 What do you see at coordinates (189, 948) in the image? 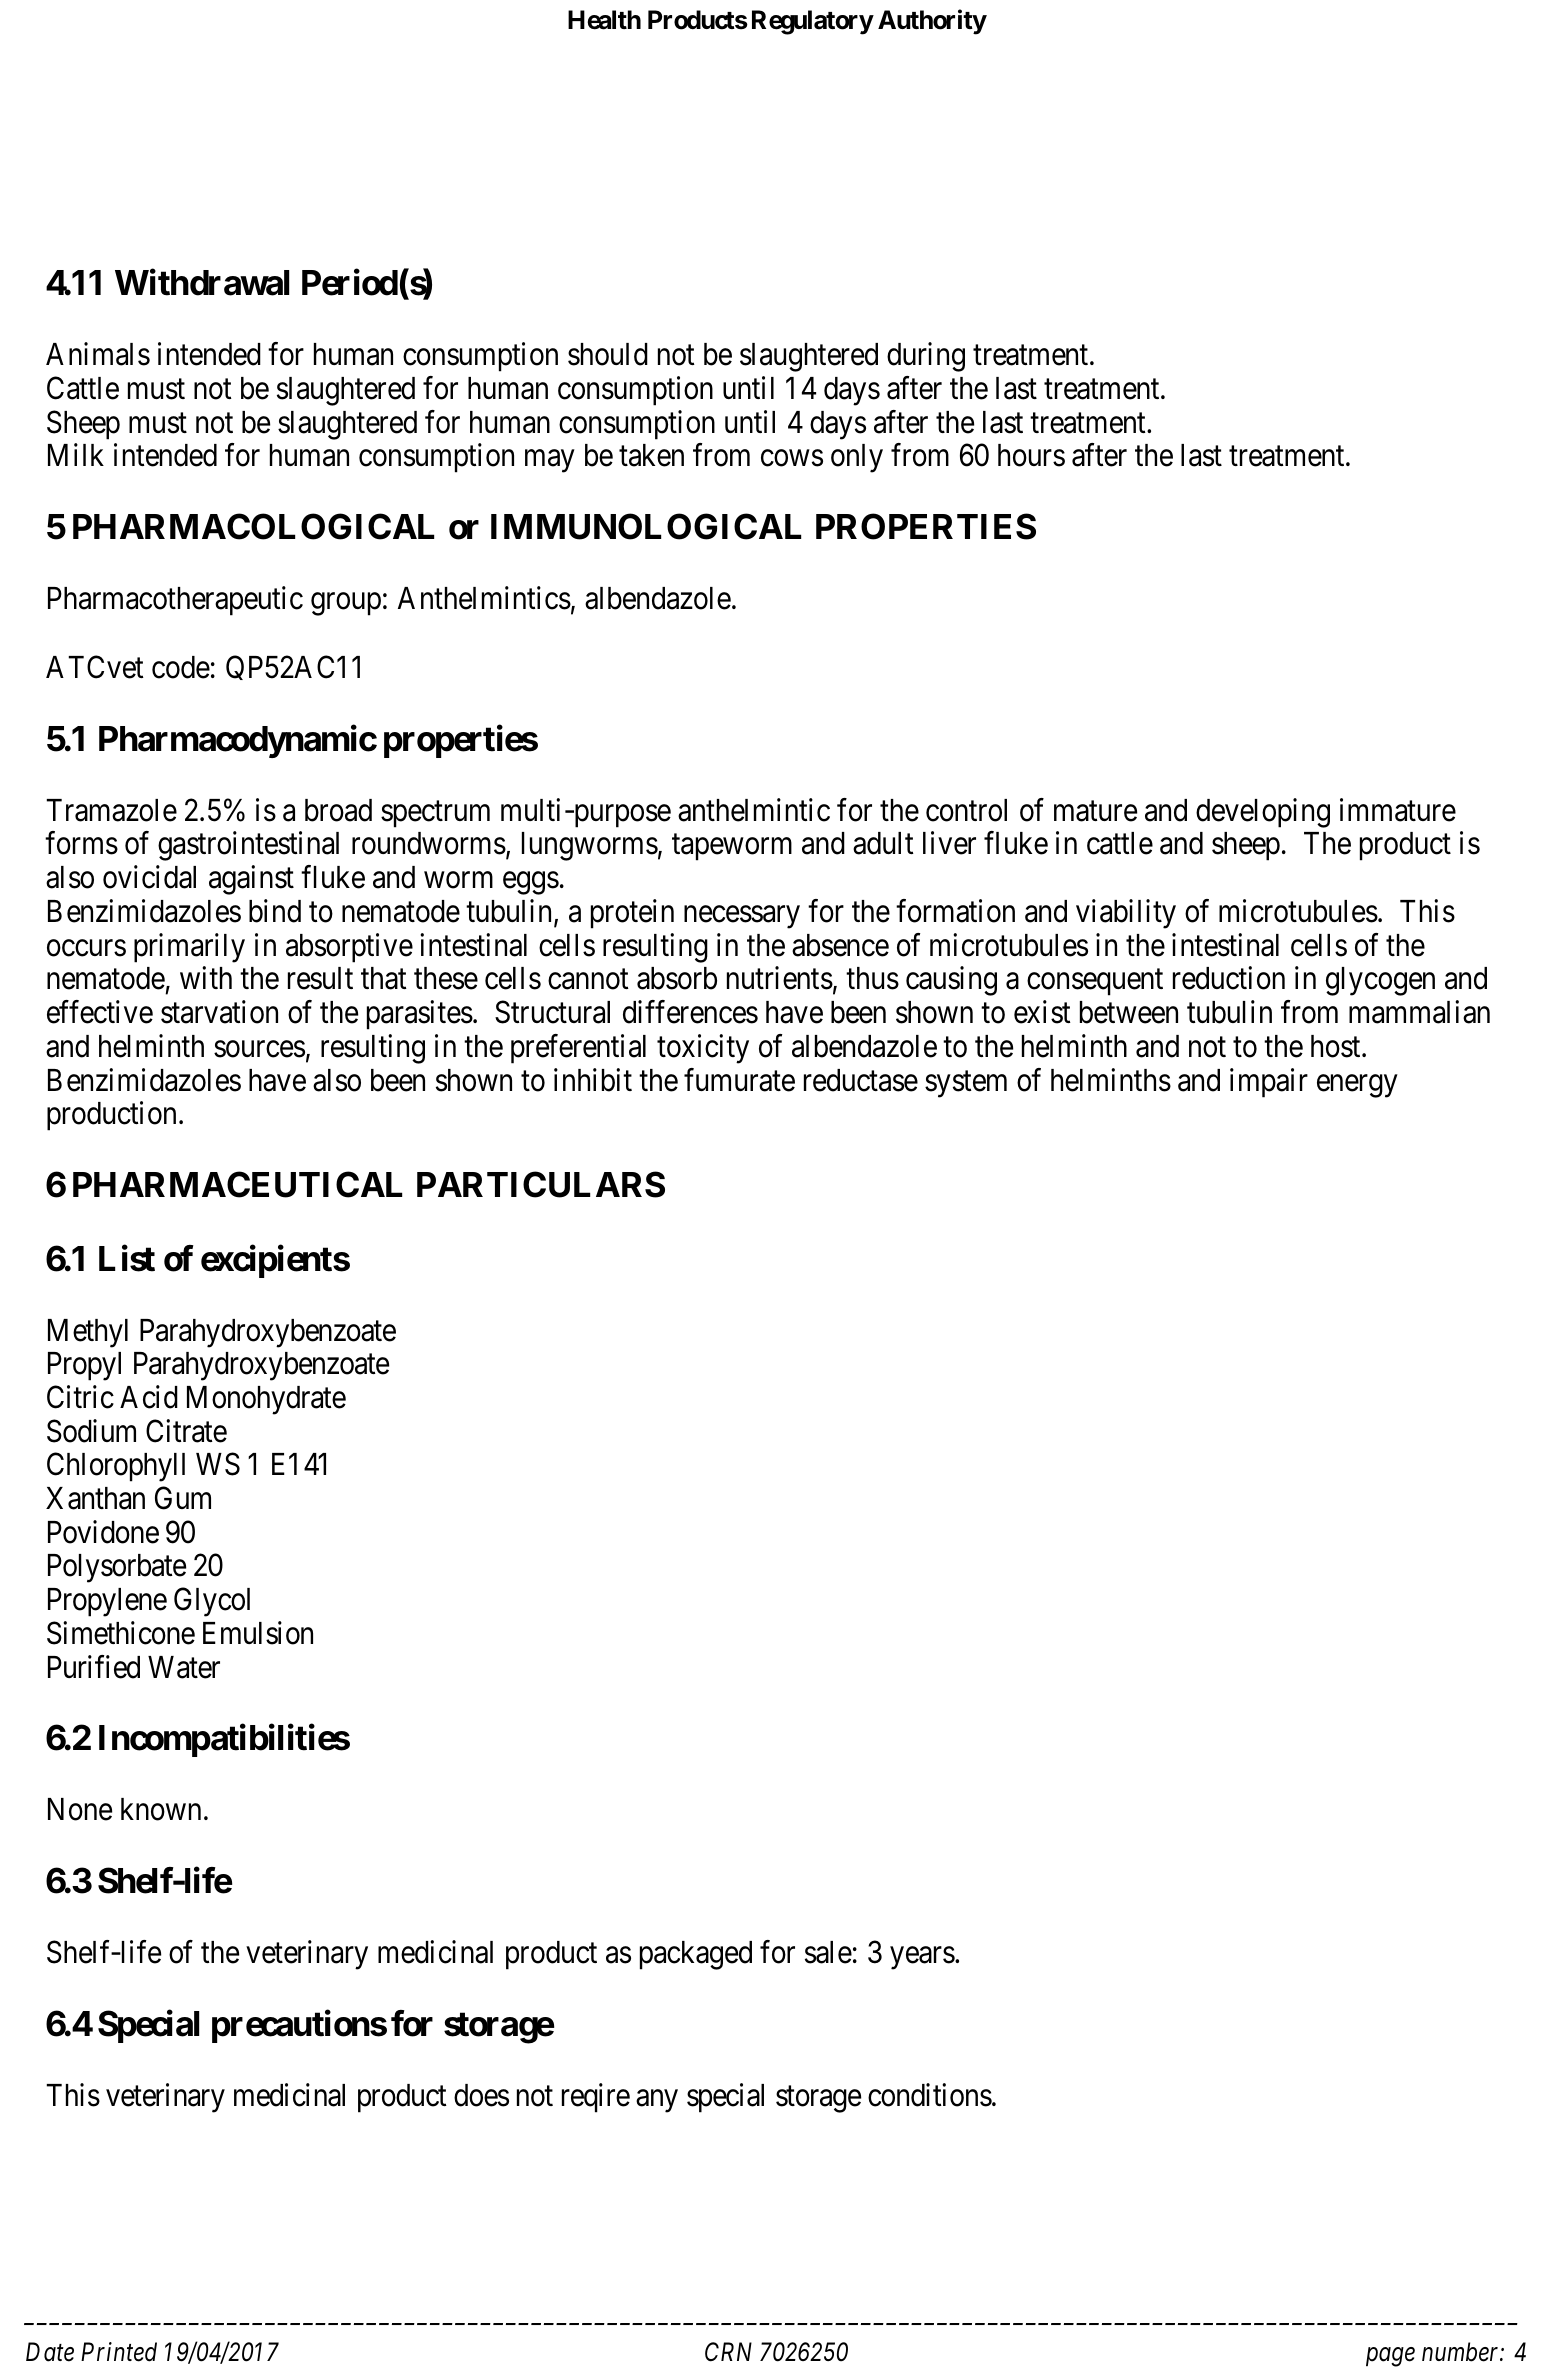
I see `primarily` at bounding box center [189, 948].
